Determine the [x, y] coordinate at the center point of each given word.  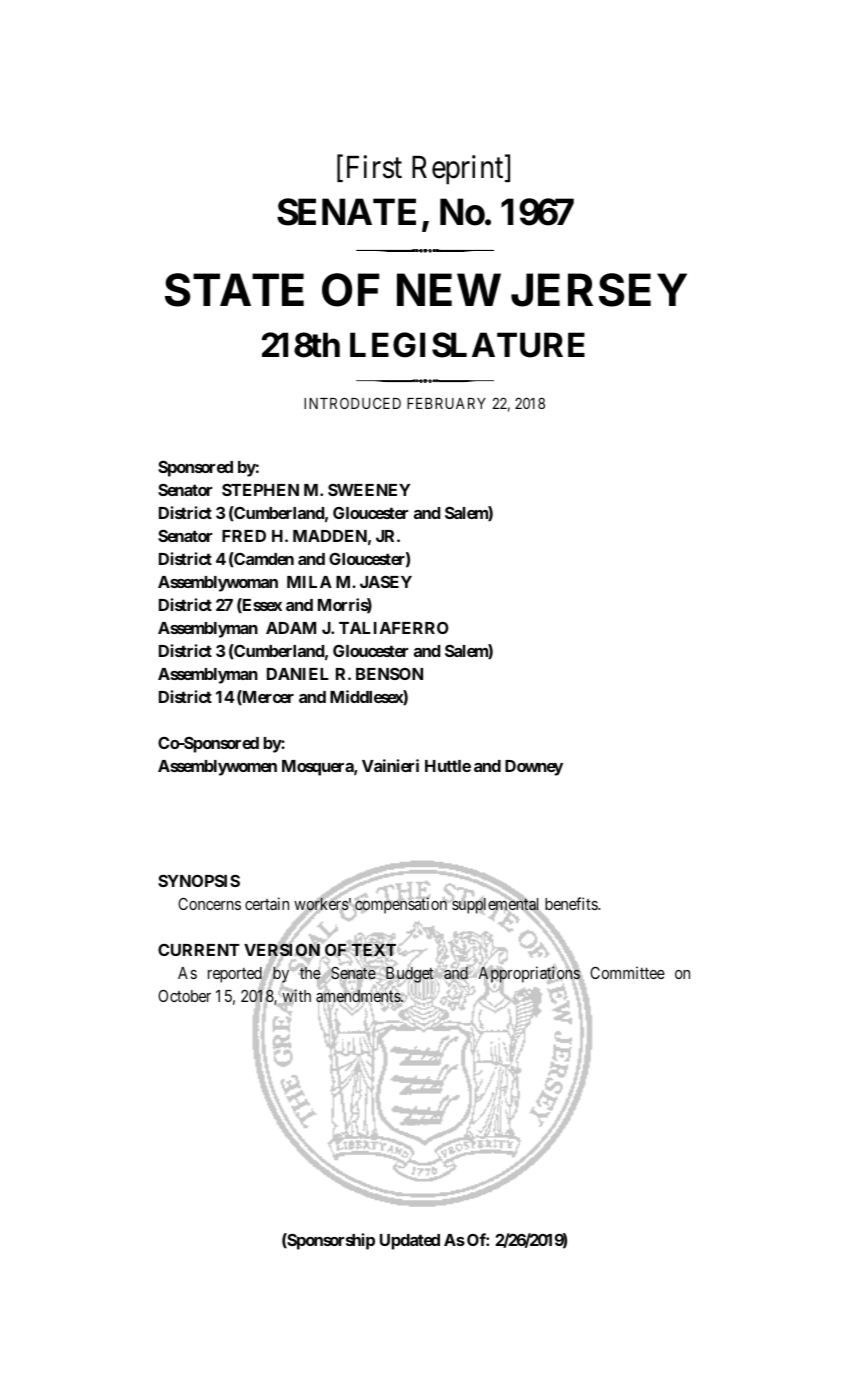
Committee [627, 972]
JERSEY [599, 290]
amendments [359, 996]
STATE [234, 290]
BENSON [389, 673]
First [374, 167]
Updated [410, 1242]
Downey [534, 768]
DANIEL [298, 674]
